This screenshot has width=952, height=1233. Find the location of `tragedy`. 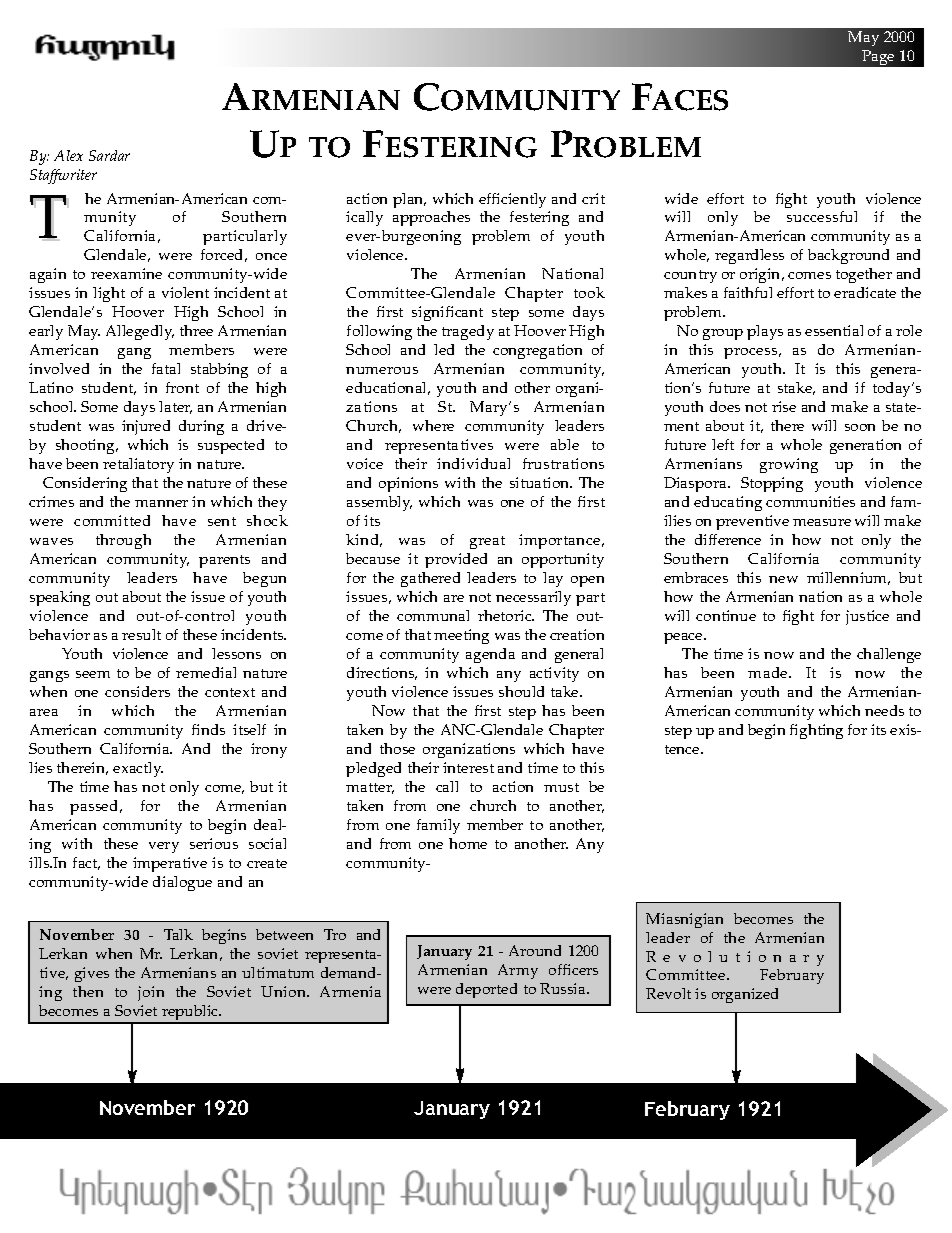

tragedy is located at coordinates (468, 332).
